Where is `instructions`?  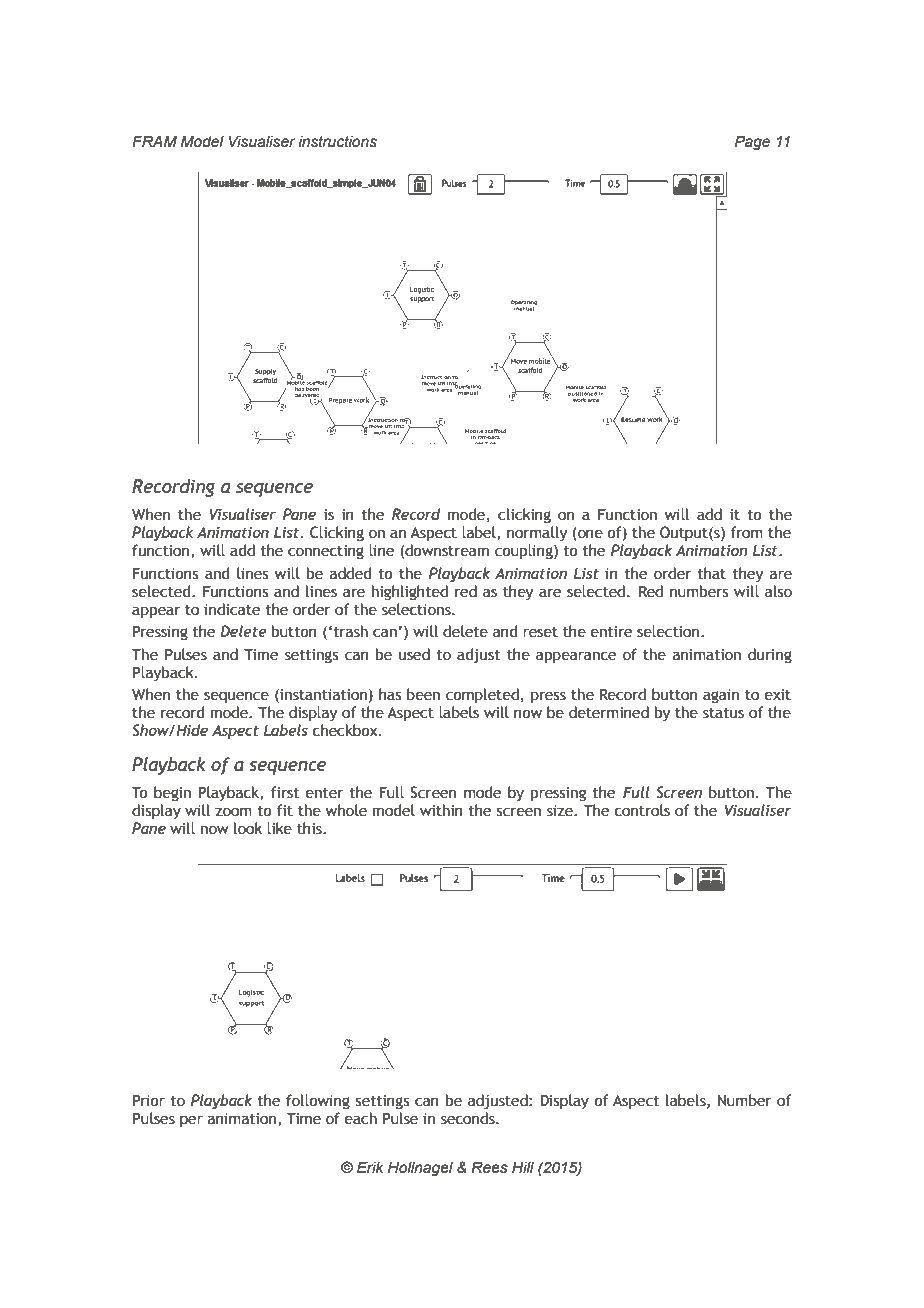
instructions is located at coordinates (337, 142).
